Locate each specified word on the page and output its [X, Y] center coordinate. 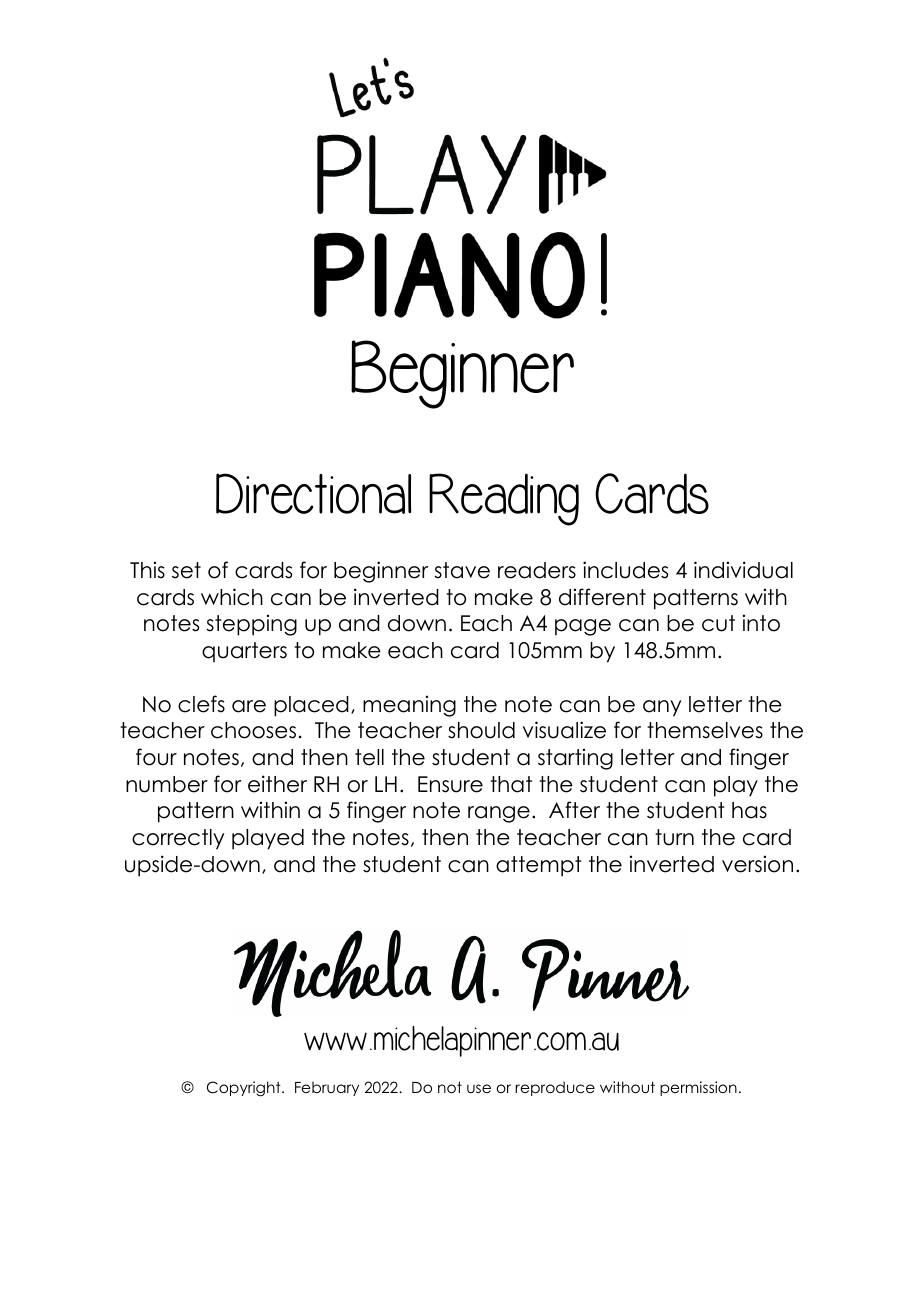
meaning [409, 706]
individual [743, 570]
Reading [504, 499]
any [662, 708]
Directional [313, 493]
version [757, 864]
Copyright [245, 1089]
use [479, 1088]
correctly [178, 839]
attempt [539, 866]
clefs [201, 704]
